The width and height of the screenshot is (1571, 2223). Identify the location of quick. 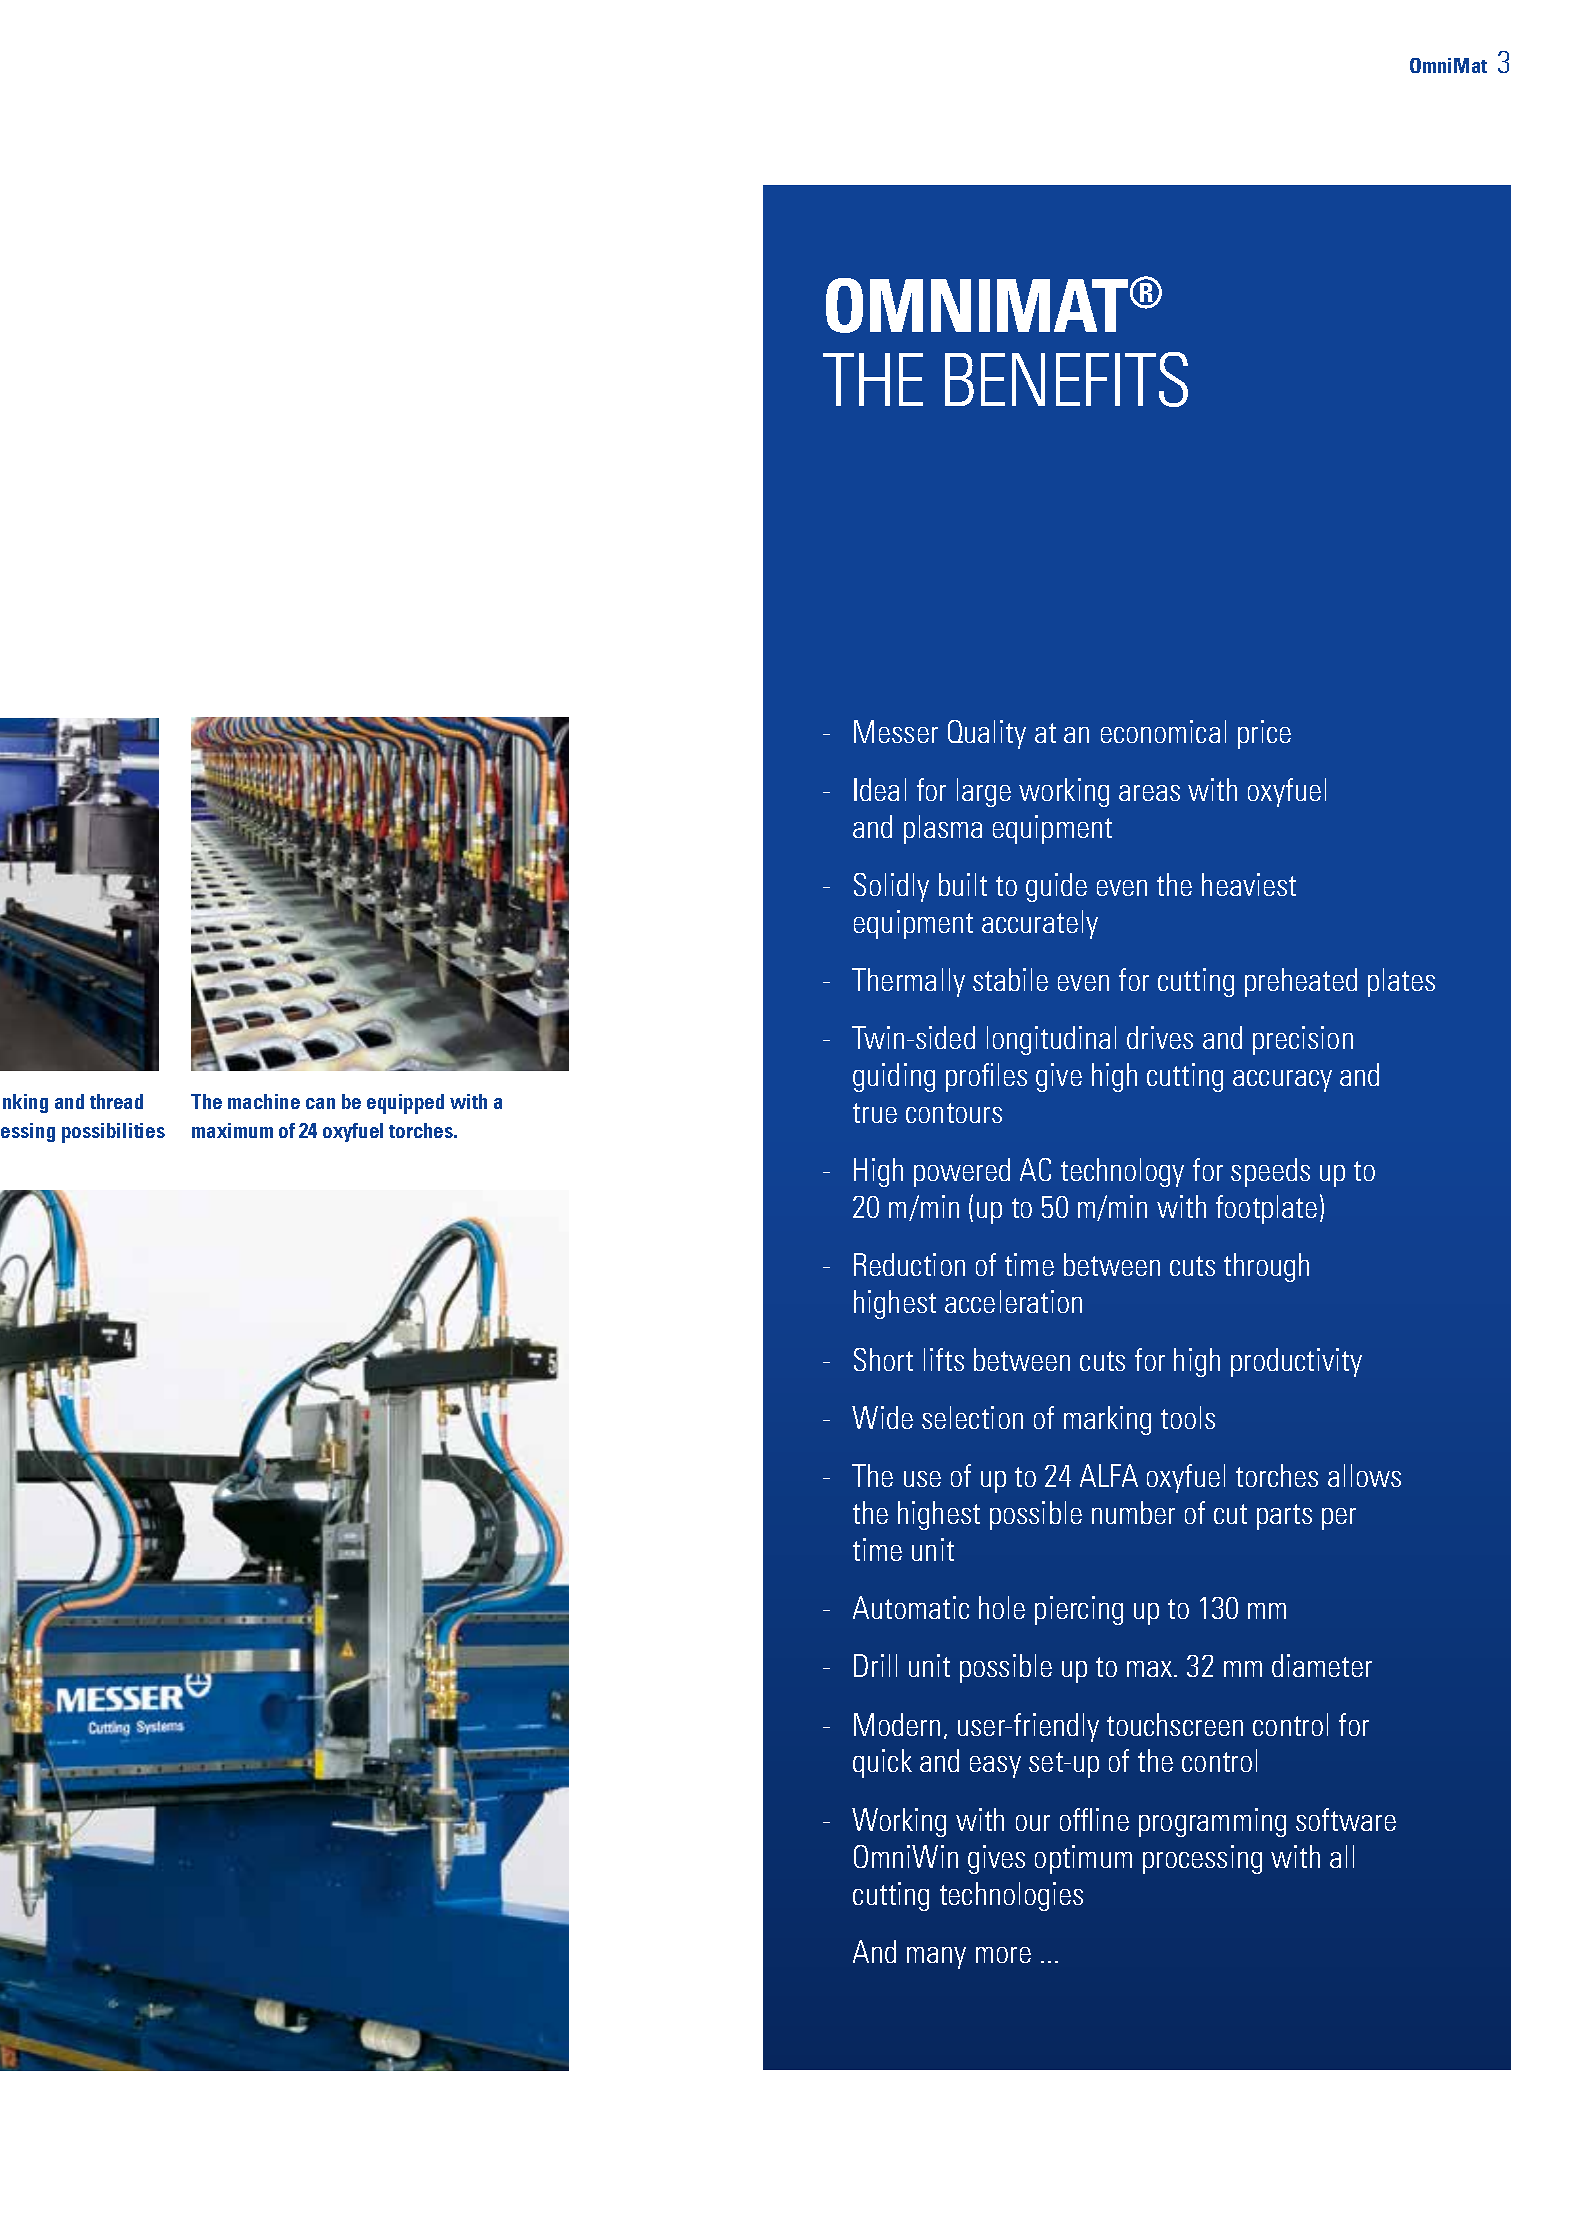
(882, 1763).
